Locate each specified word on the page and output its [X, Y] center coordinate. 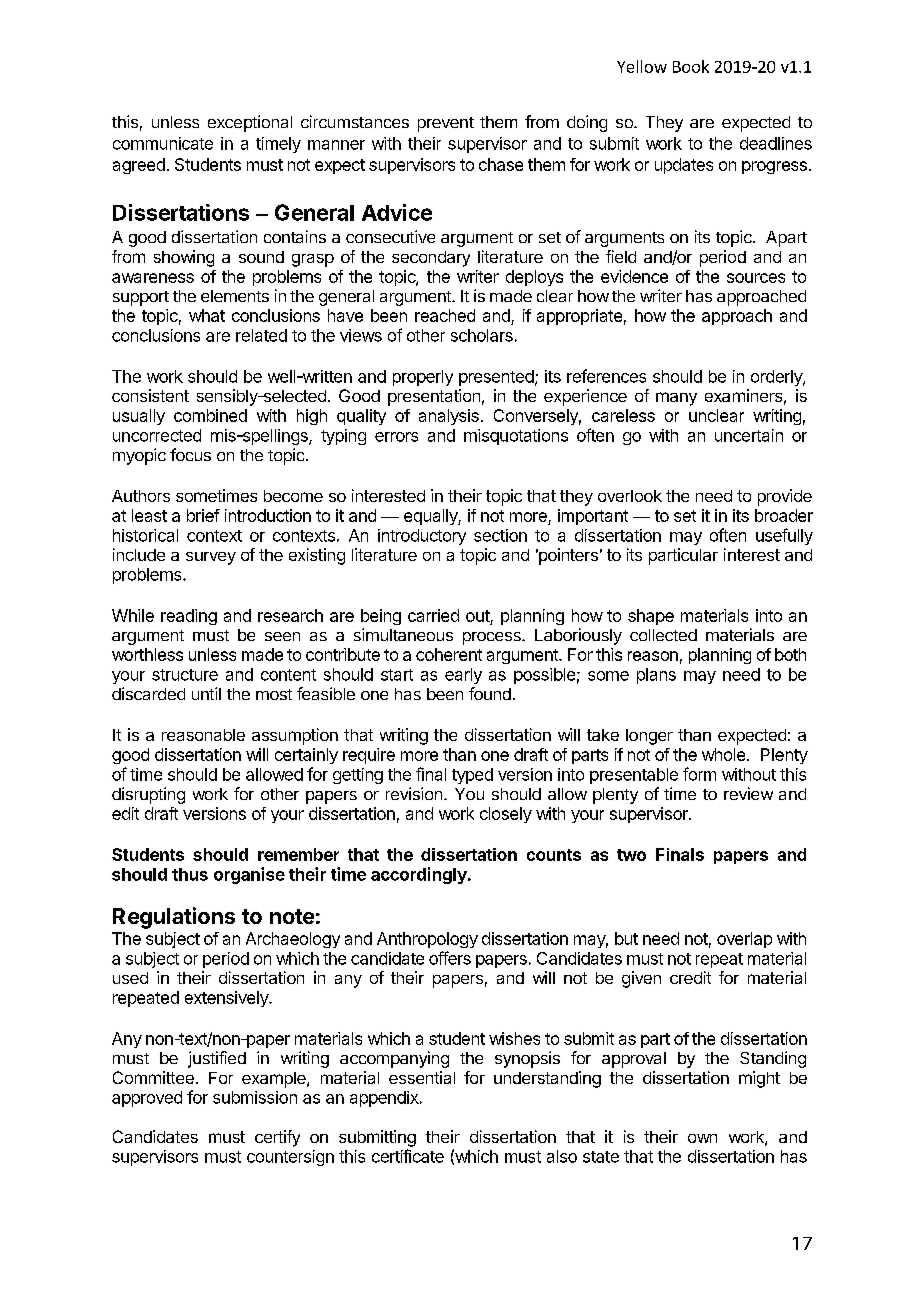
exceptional [250, 123]
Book [691, 66]
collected [663, 635]
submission [255, 1097]
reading [189, 617]
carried [433, 615]
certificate [408, 1156]
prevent [446, 124]
